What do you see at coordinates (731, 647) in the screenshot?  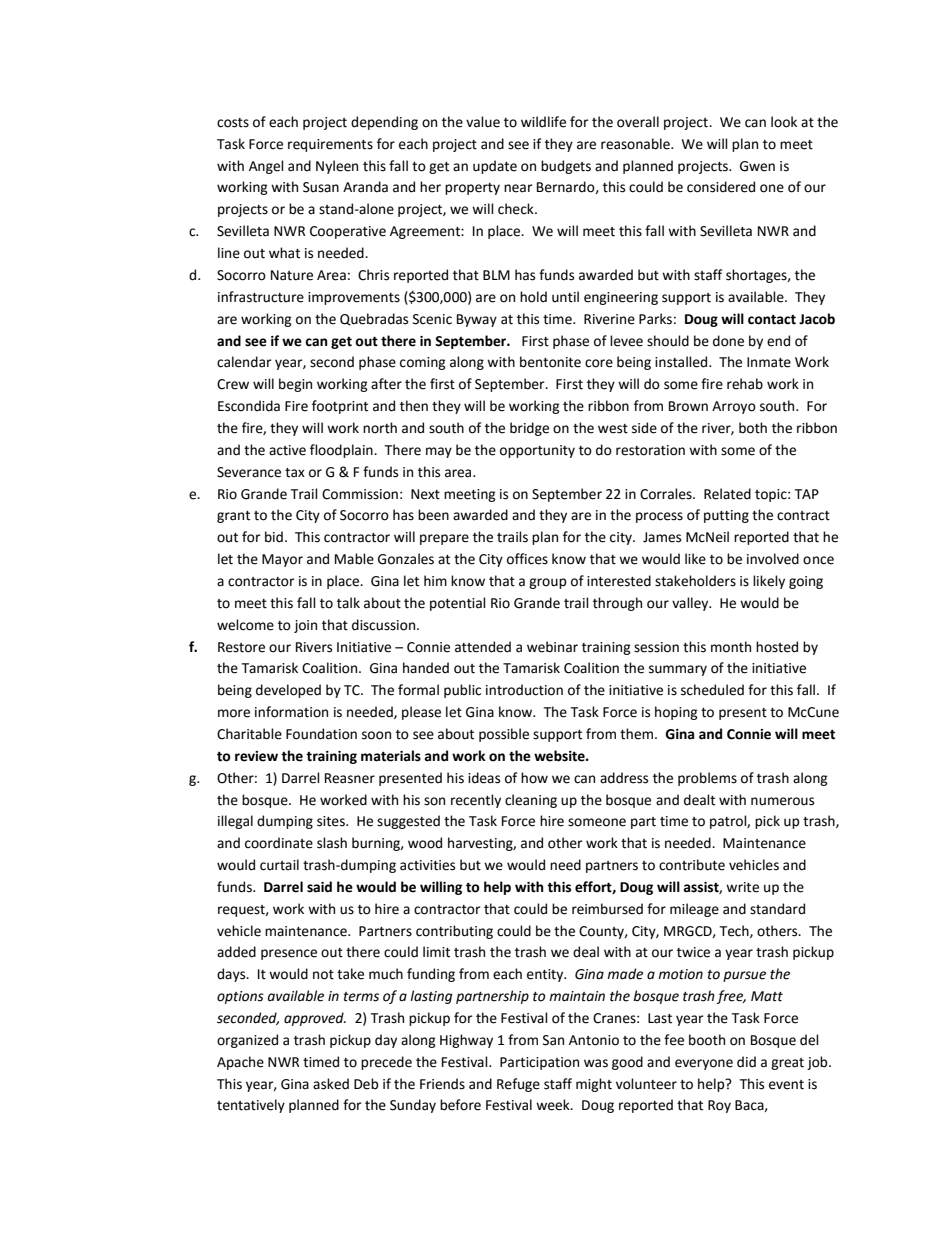 I see `month` at bounding box center [731, 647].
